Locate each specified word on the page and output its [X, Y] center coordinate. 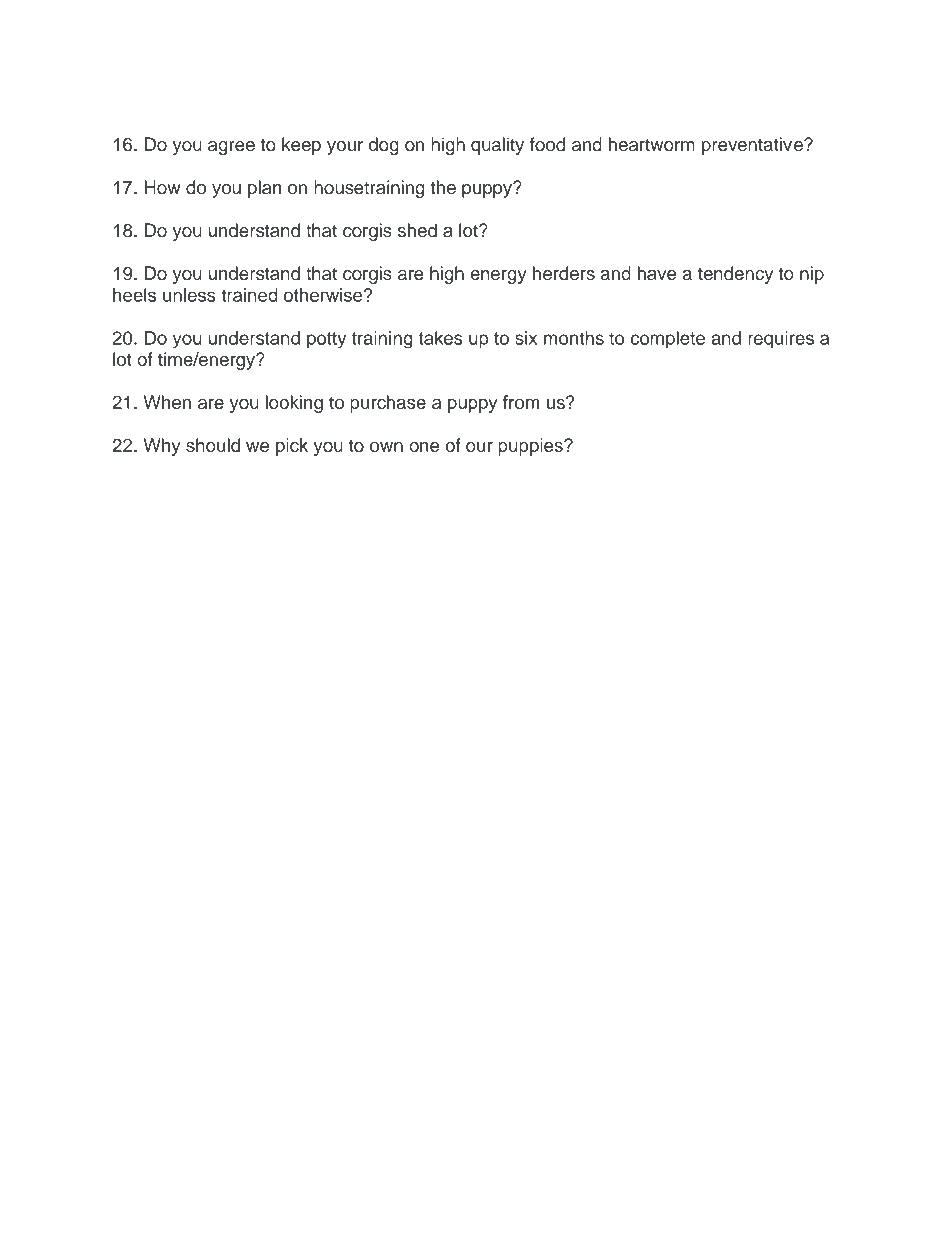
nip [812, 275]
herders [564, 273]
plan [264, 189]
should [213, 445]
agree [231, 148]
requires [781, 339]
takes [441, 338]
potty [326, 340]
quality [497, 146]
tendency [735, 275]
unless [189, 295]
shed [417, 230]
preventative [753, 146]
